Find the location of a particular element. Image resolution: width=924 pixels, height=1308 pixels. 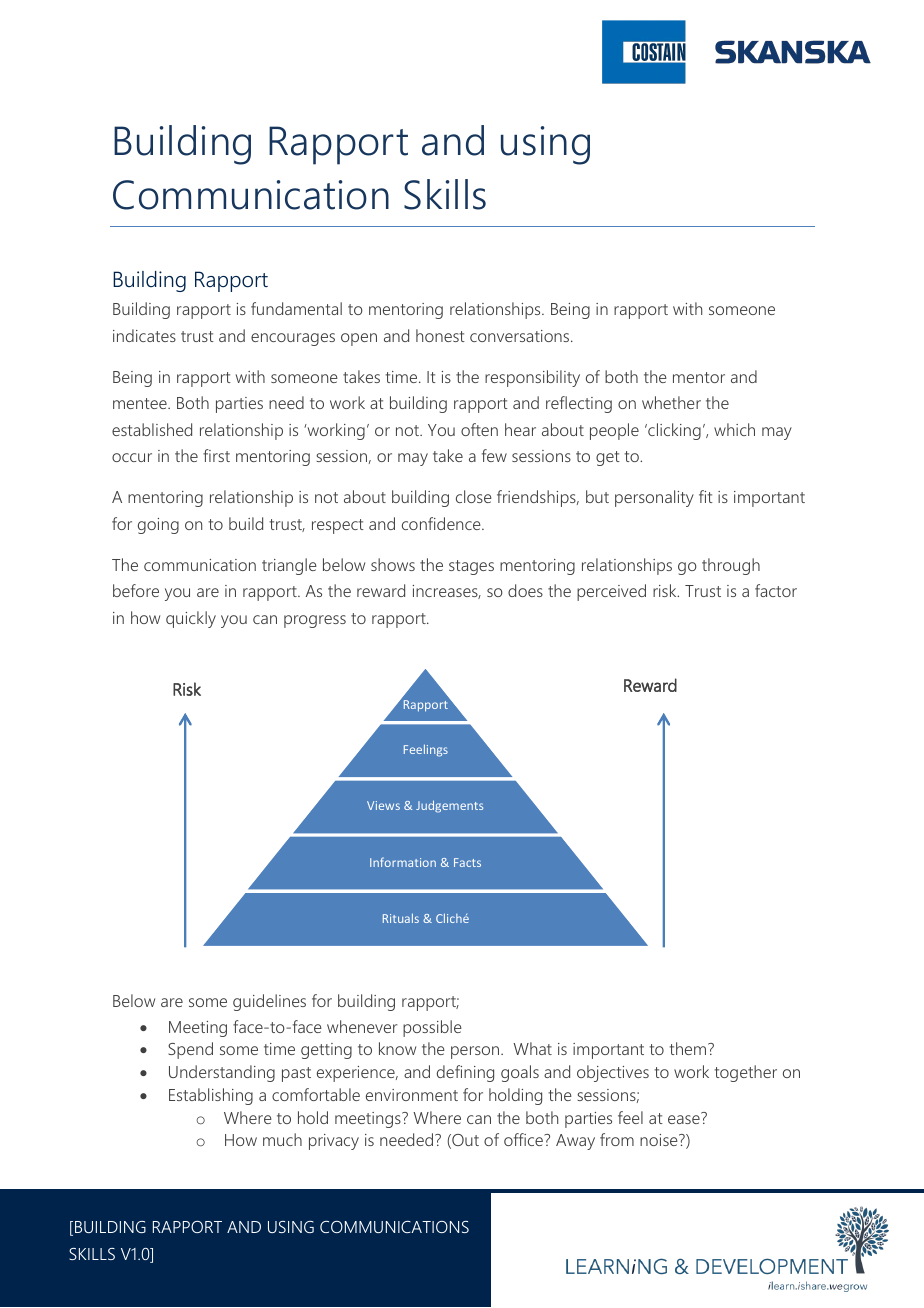

Establishing is located at coordinates (211, 1096).
